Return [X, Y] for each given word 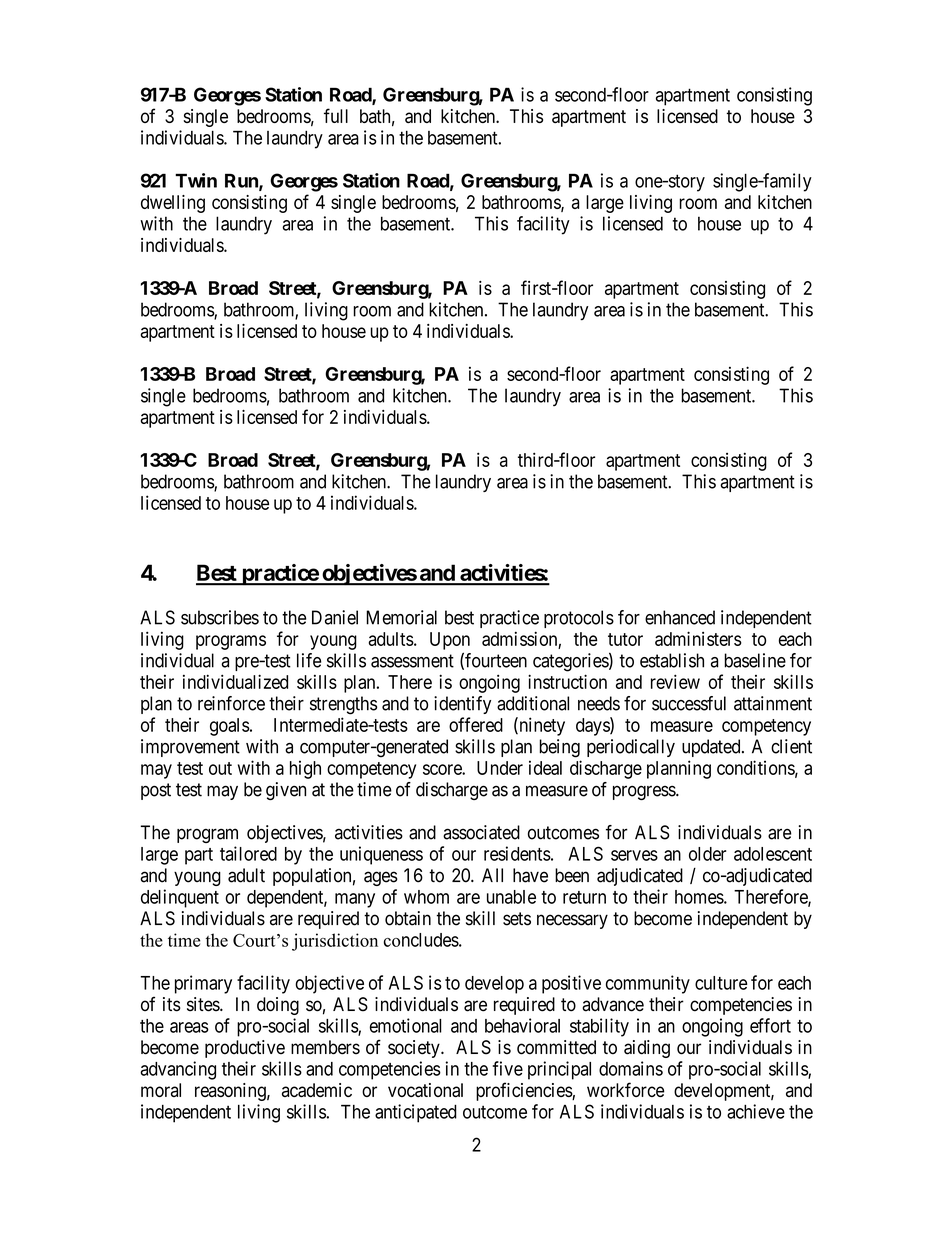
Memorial [401, 617]
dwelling [173, 204]
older [707, 854]
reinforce [231, 703]
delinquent [180, 898]
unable [511, 897]
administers [698, 638]
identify [462, 705]
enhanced [680, 617]
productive [245, 1049]
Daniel [335, 617]
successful [689, 703]
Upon [450, 641]
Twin [196, 180]
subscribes [220, 617]
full [336, 115]
